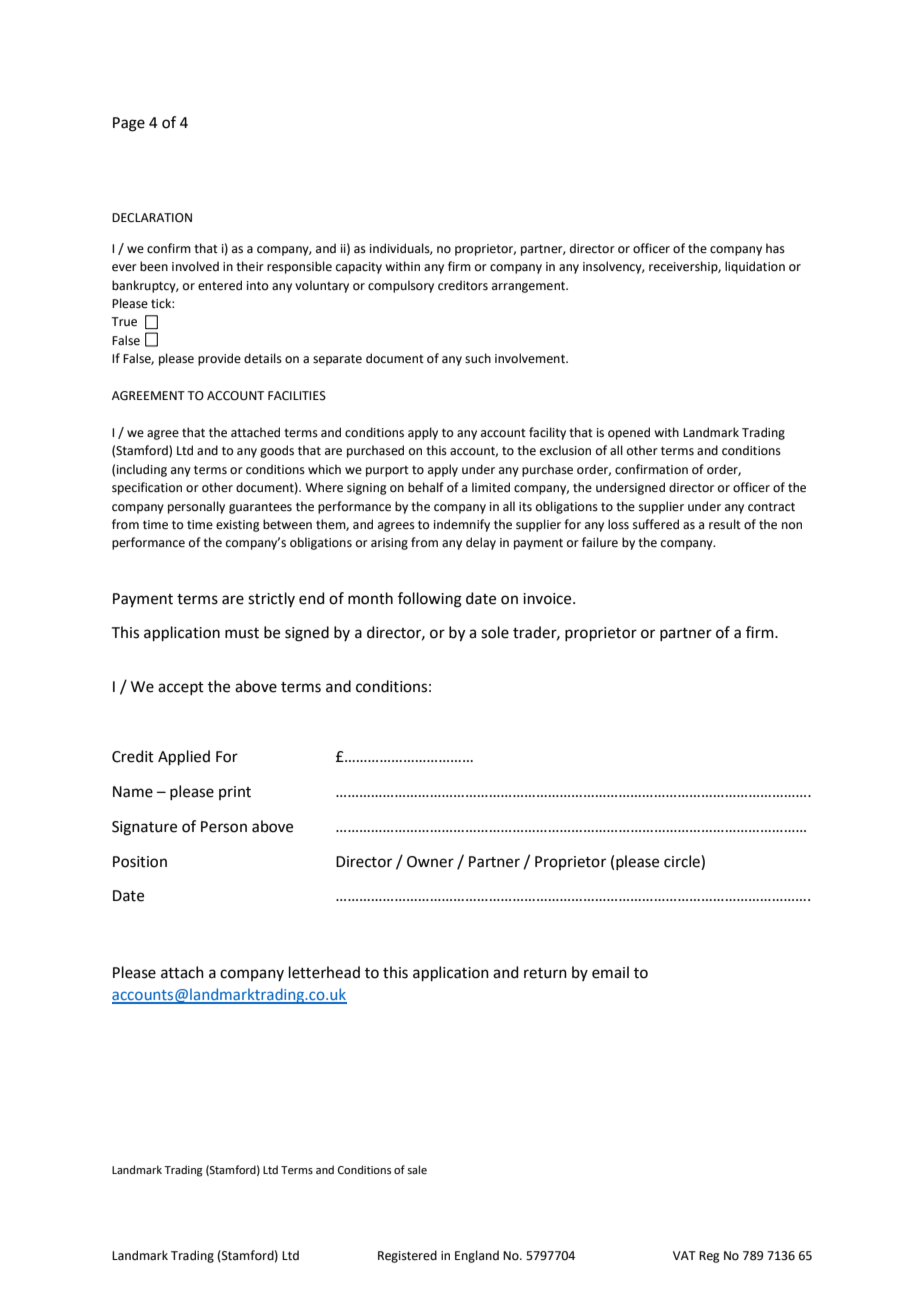 This screenshot has height=1308, width=924. I want to click on England, so click(477, 1256).
